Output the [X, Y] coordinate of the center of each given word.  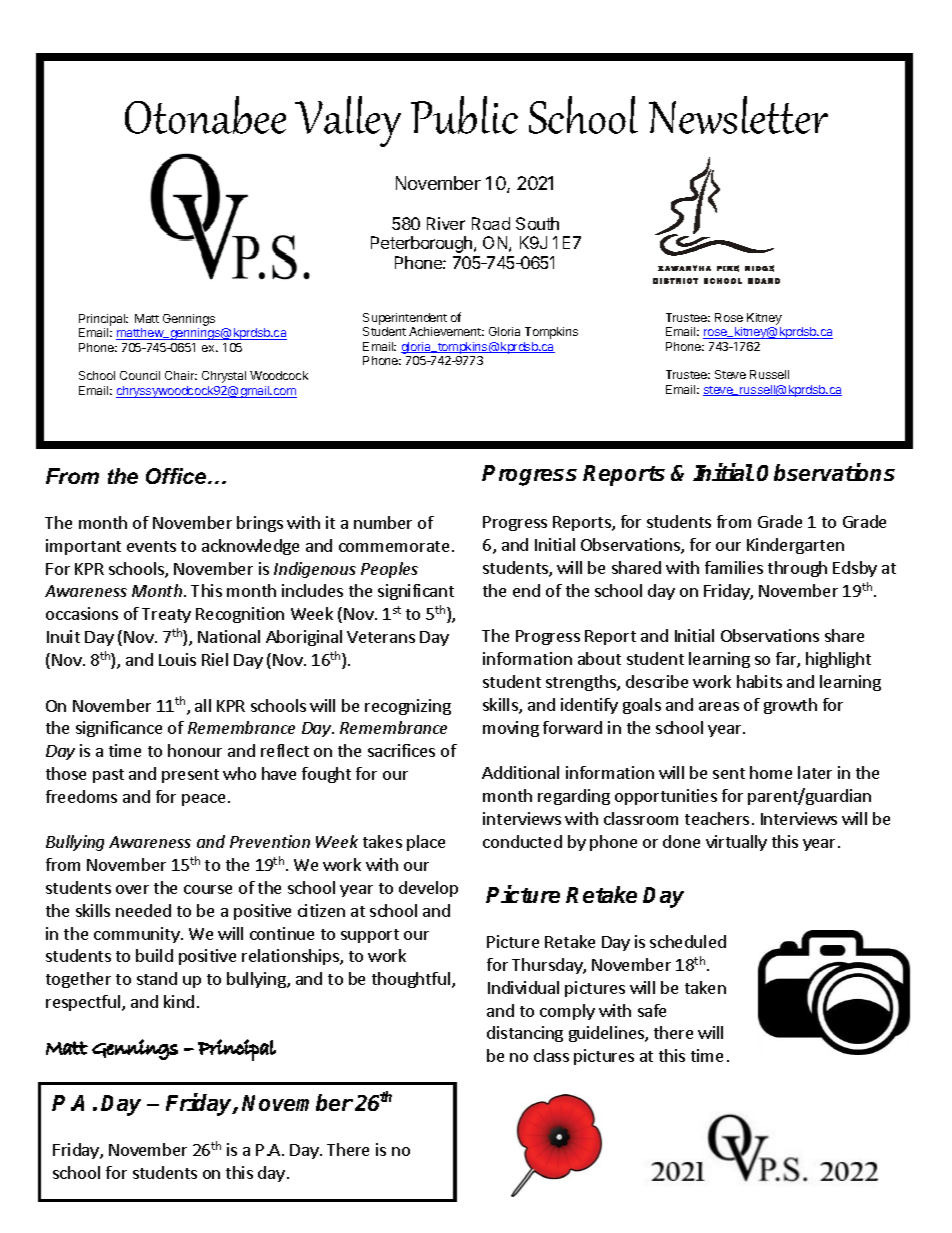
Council [140, 375]
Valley [348, 121]
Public [464, 115]
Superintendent [405, 320]
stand [157, 978]
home [771, 772]
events [151, 546]
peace [203, 800]
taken [705, 987]
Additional [520, 772]
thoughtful [412, 980]
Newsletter [738, 115]
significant [416, 592]
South [537, 223]
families [734, 567]
